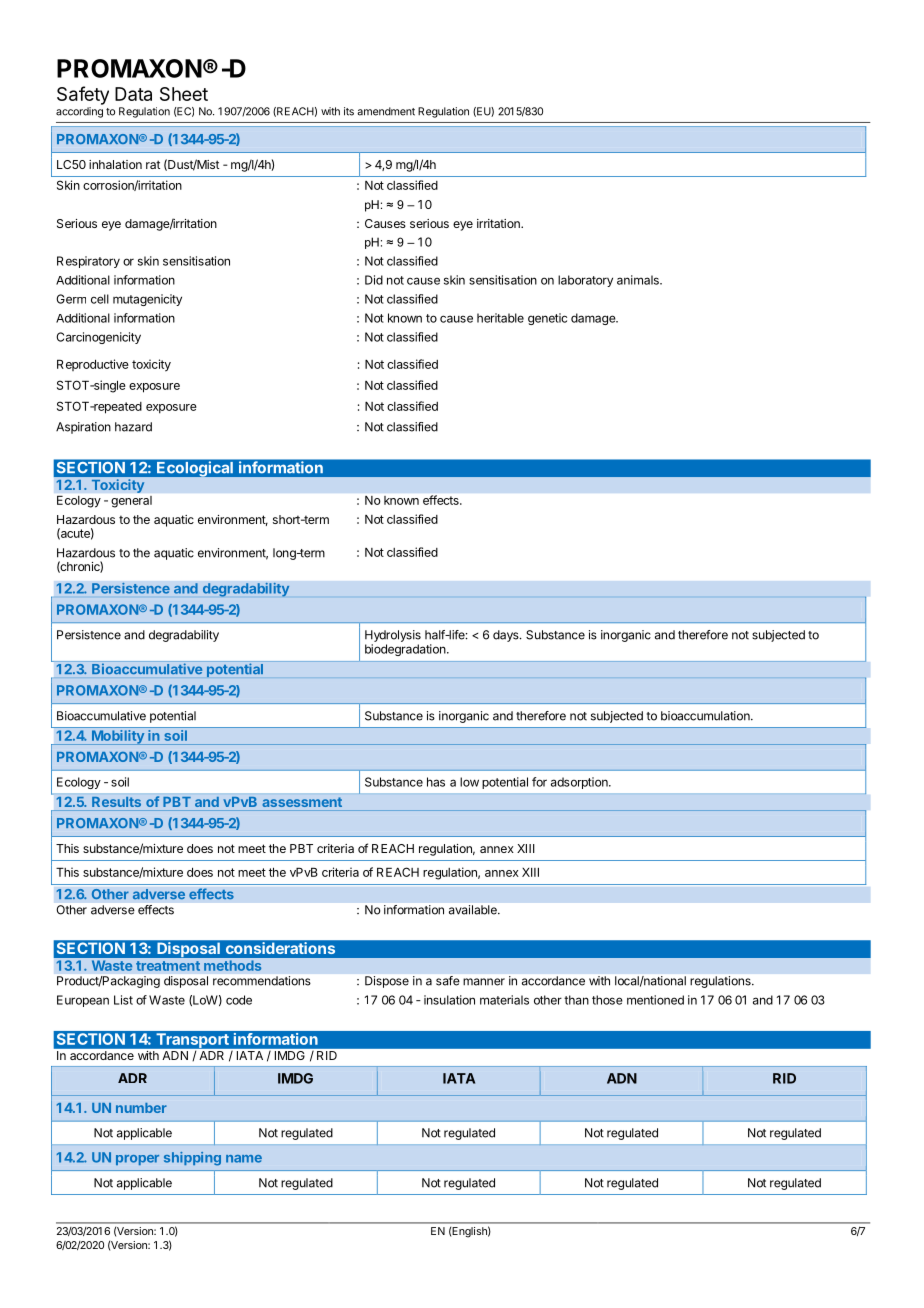 The width and height of the image is (924, 1308). Describe the element at coordinates (116, 802) in the image. I see `Results` at that location.
